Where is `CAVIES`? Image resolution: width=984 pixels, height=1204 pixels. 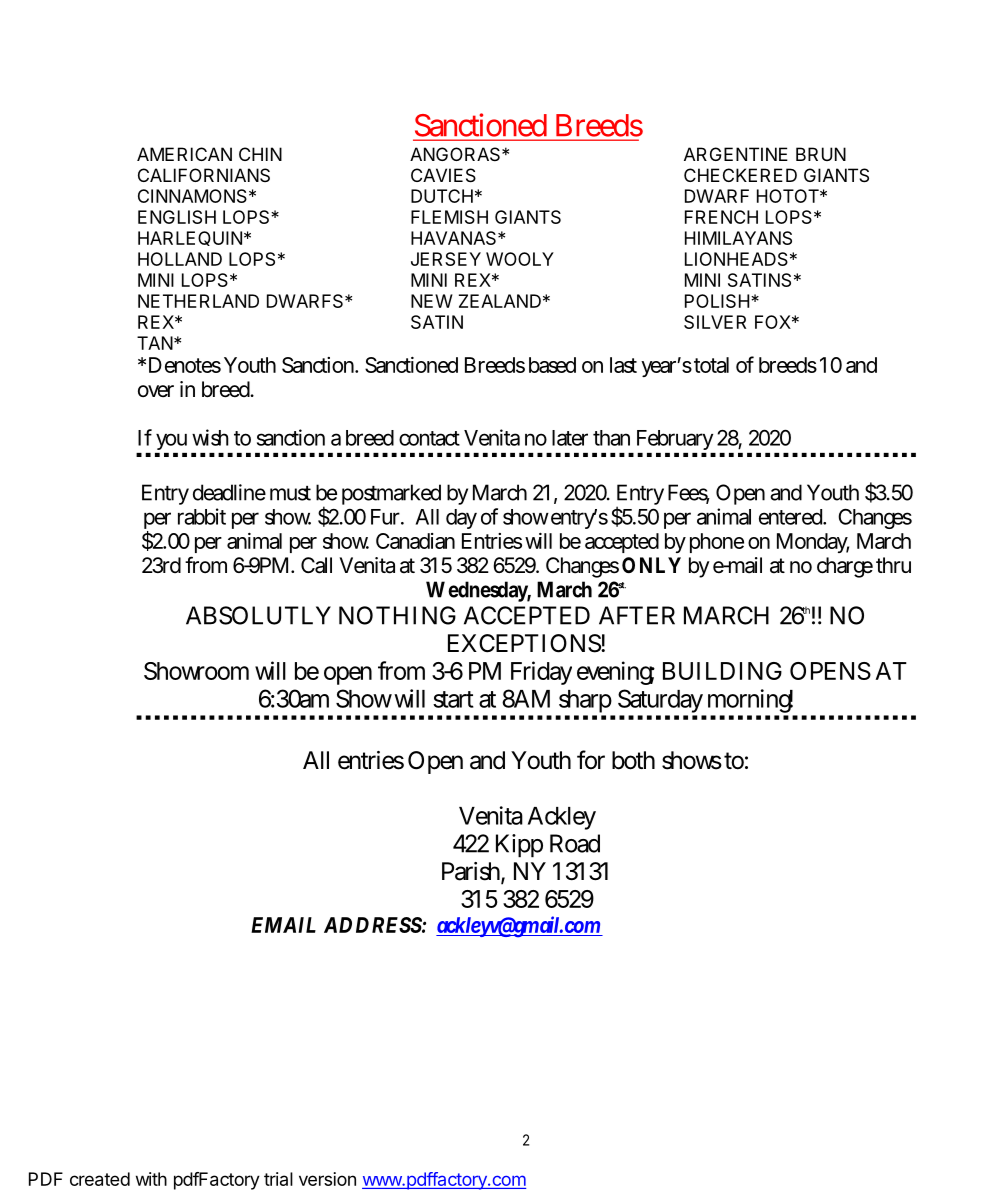
CAVIES is located at coordinates (443, 175).
